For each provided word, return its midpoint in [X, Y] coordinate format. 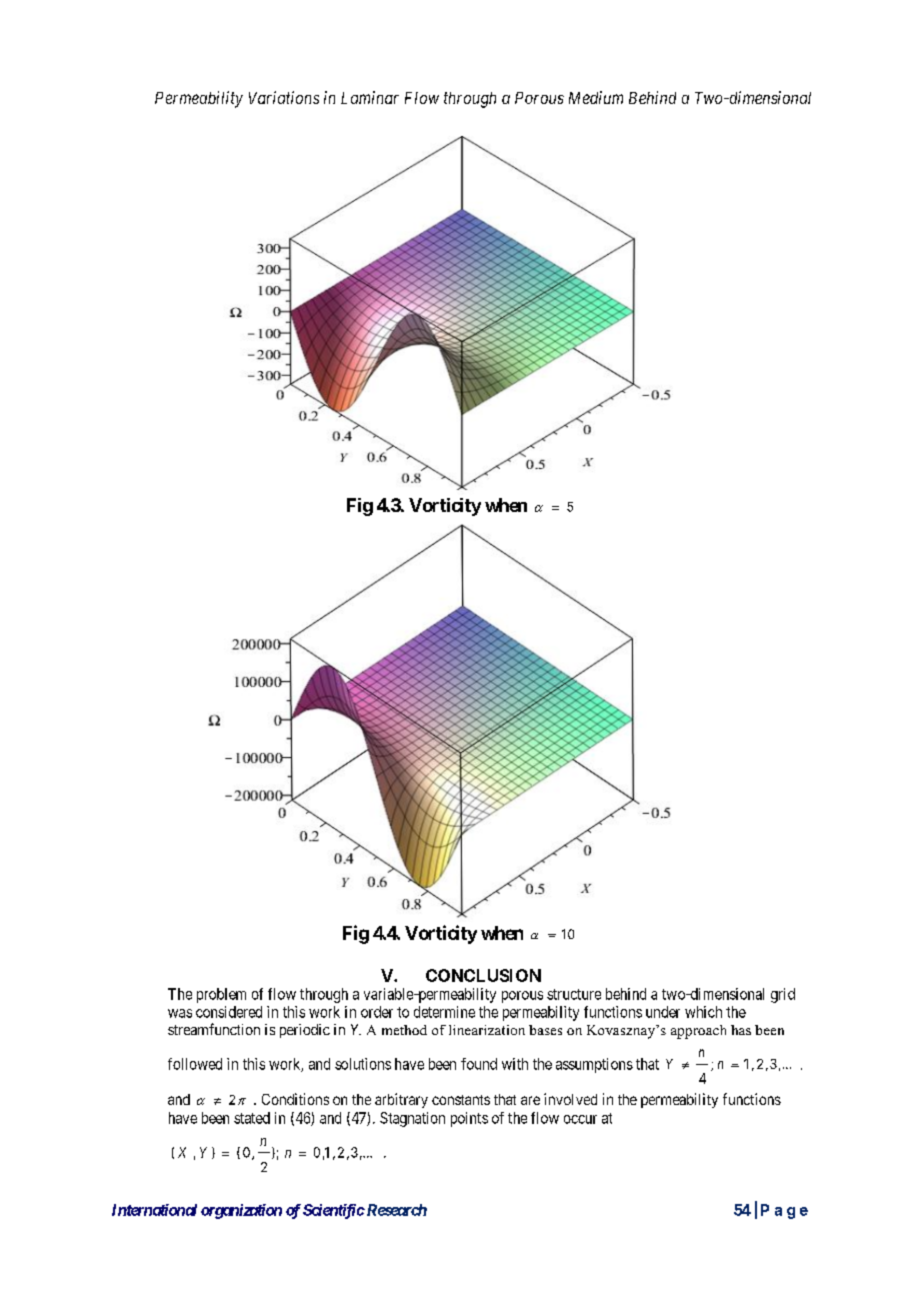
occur [580, 1119]
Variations [284, 97]
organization [241, 1211]
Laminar [370, 97]
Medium [596, 97]
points [469, 1119]
